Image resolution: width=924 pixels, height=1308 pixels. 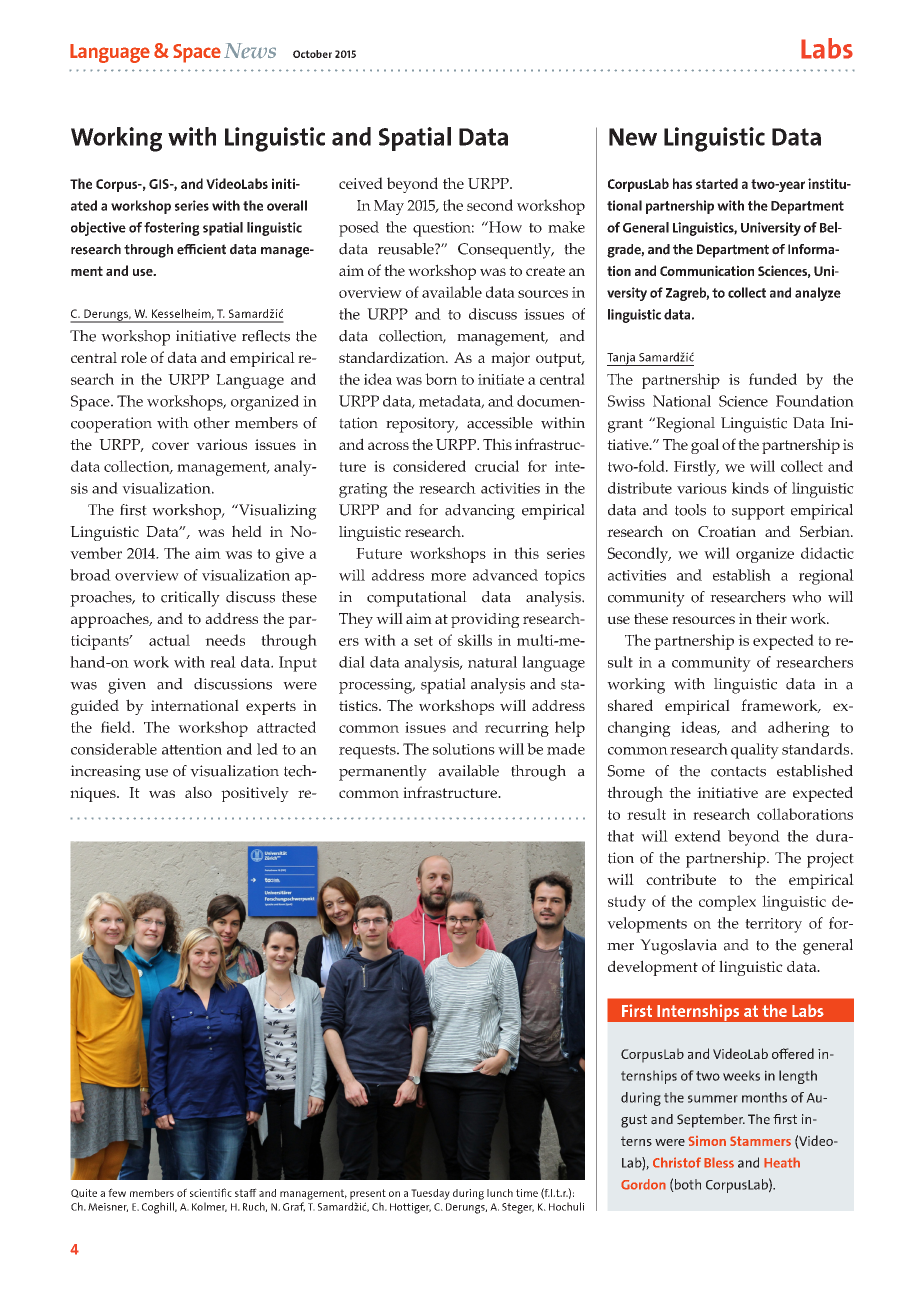 I want to click on Bless, so click(x=719, y=1162).
